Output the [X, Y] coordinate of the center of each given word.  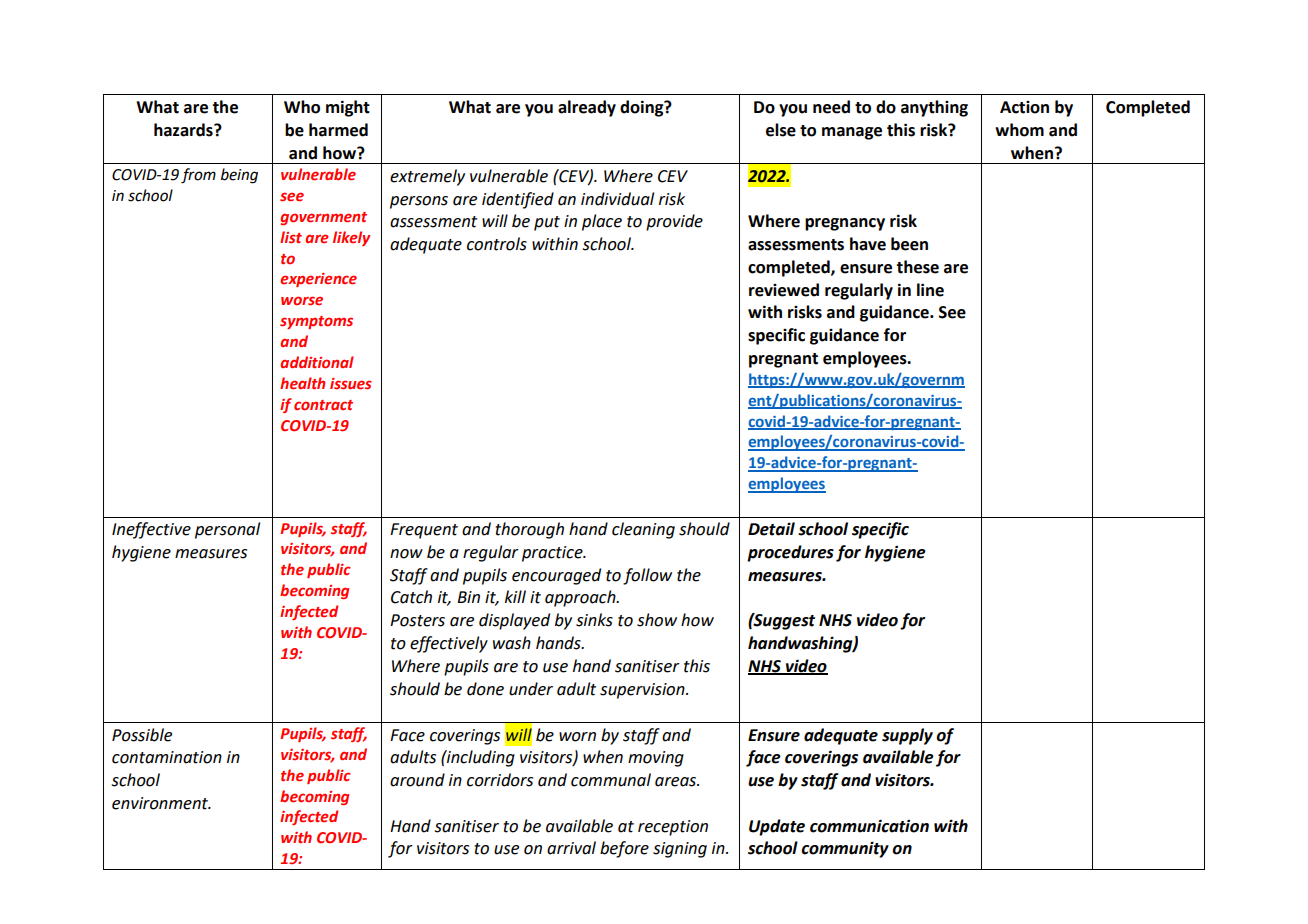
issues [351, 383]
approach [581, 598]
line [930, 290]
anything [934, 108]
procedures [790, 553]
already [587, 108]
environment [161, 803]
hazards [184, 130]
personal [227, 530]
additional [317, 362]
